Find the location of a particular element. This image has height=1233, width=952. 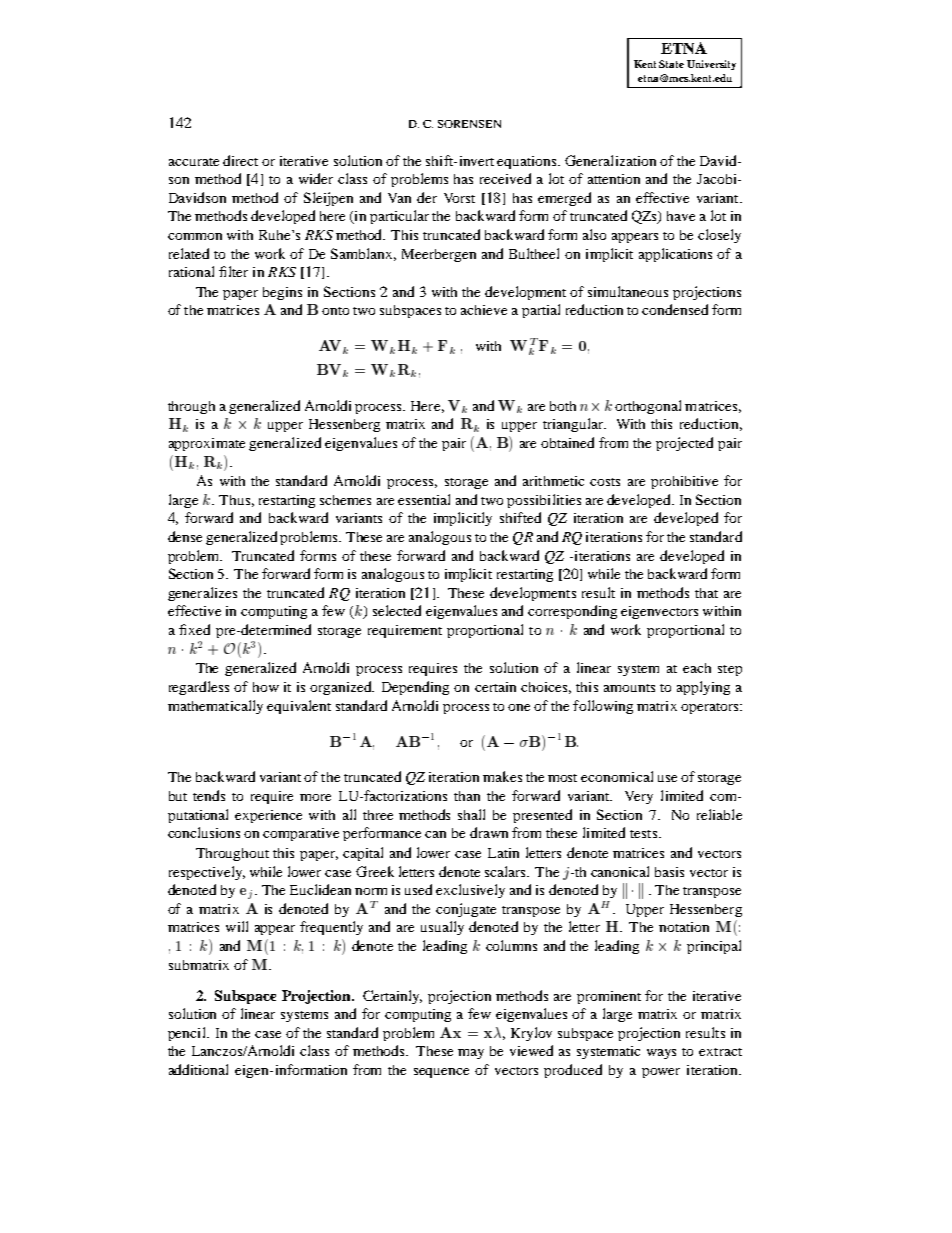

direct is located at coordinates (240, 160).
